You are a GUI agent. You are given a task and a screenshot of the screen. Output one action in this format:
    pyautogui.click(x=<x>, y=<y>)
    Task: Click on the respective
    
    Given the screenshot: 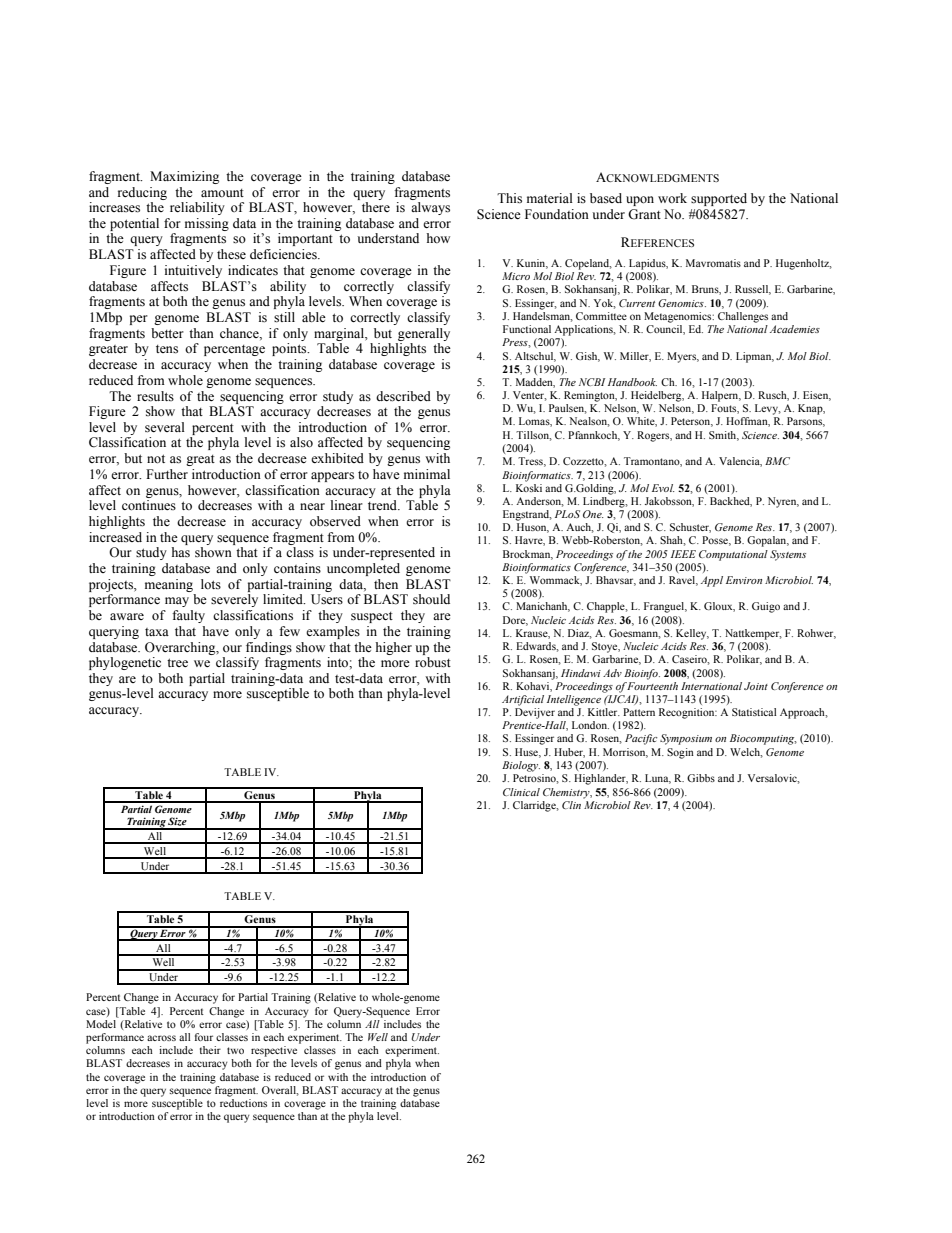 What is the action you would take?
    pyautogui.click(x=274, y=1051)
